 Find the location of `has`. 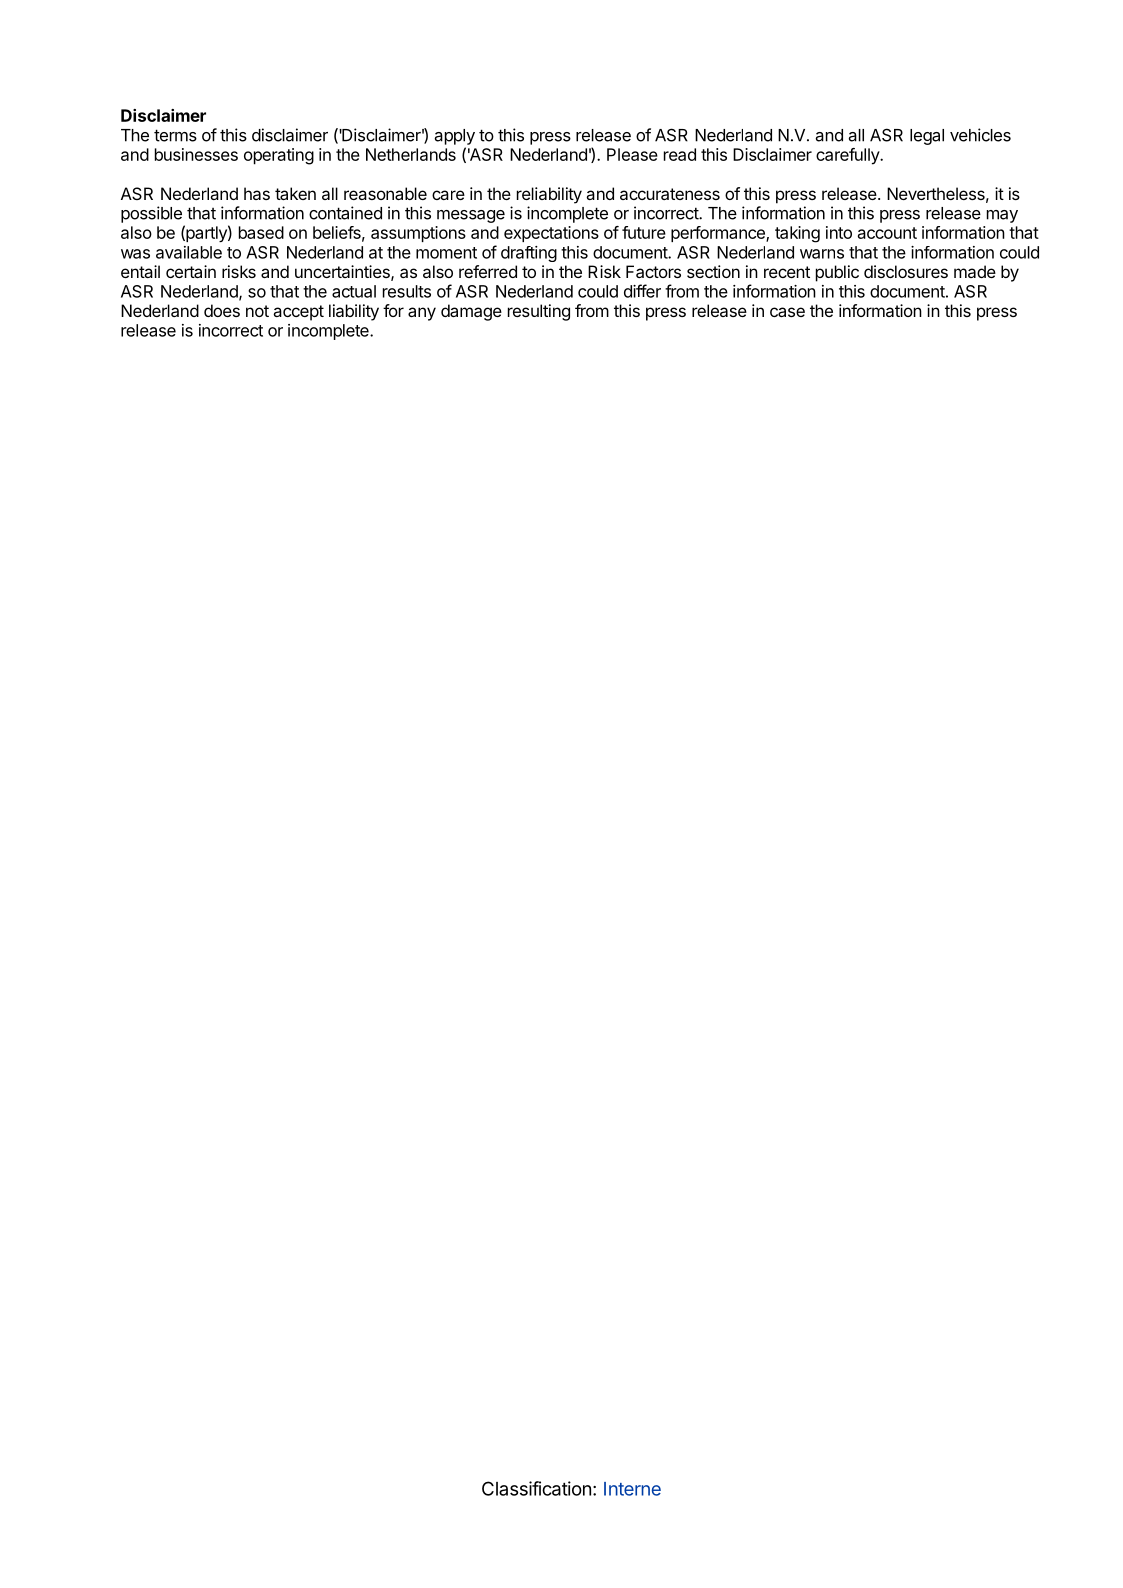

has is located at coordinates (257, 193).
